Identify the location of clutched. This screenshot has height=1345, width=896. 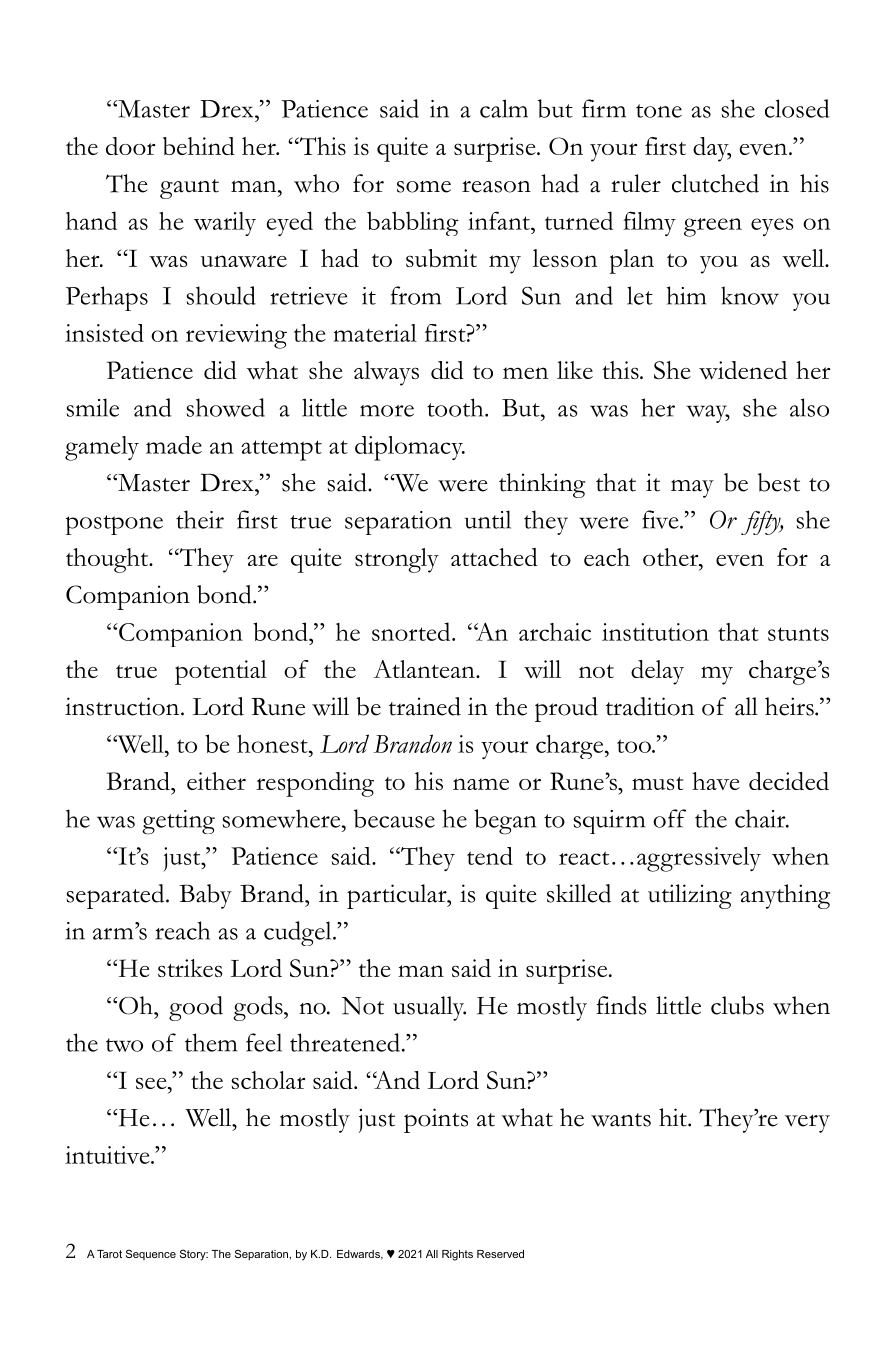
(715, 183).
